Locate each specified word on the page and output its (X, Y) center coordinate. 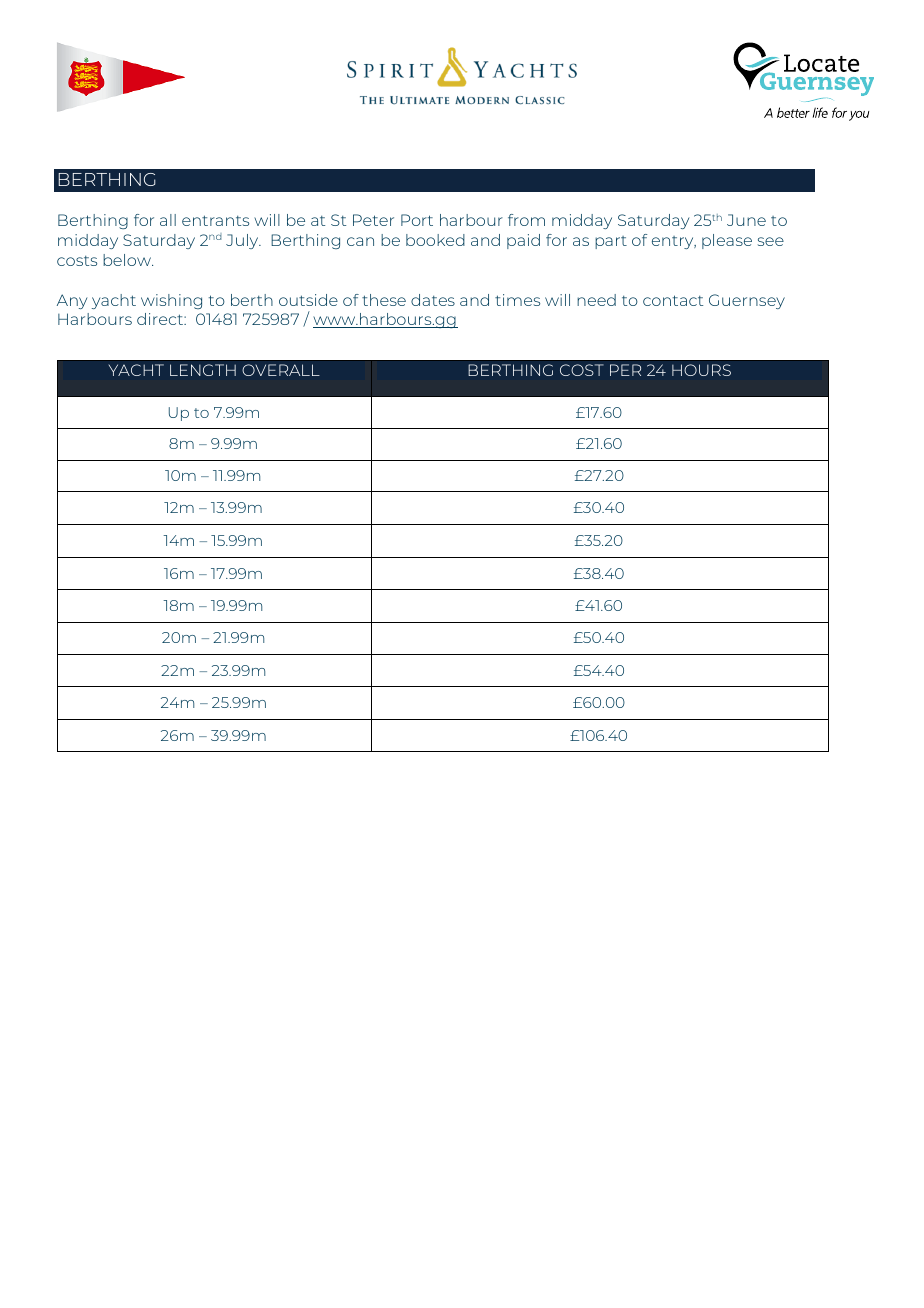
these (384, 300)
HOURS (701, 370)
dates (433, 300)
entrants (215, 220)
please (727, 241)
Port (417, 220)
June (746, 220)
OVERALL (281, 370)
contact (673, 300)
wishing (171, 301)
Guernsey (747, 301)
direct (161, 319)
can (360, 241)
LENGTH (203, 370)
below (128, 260)
